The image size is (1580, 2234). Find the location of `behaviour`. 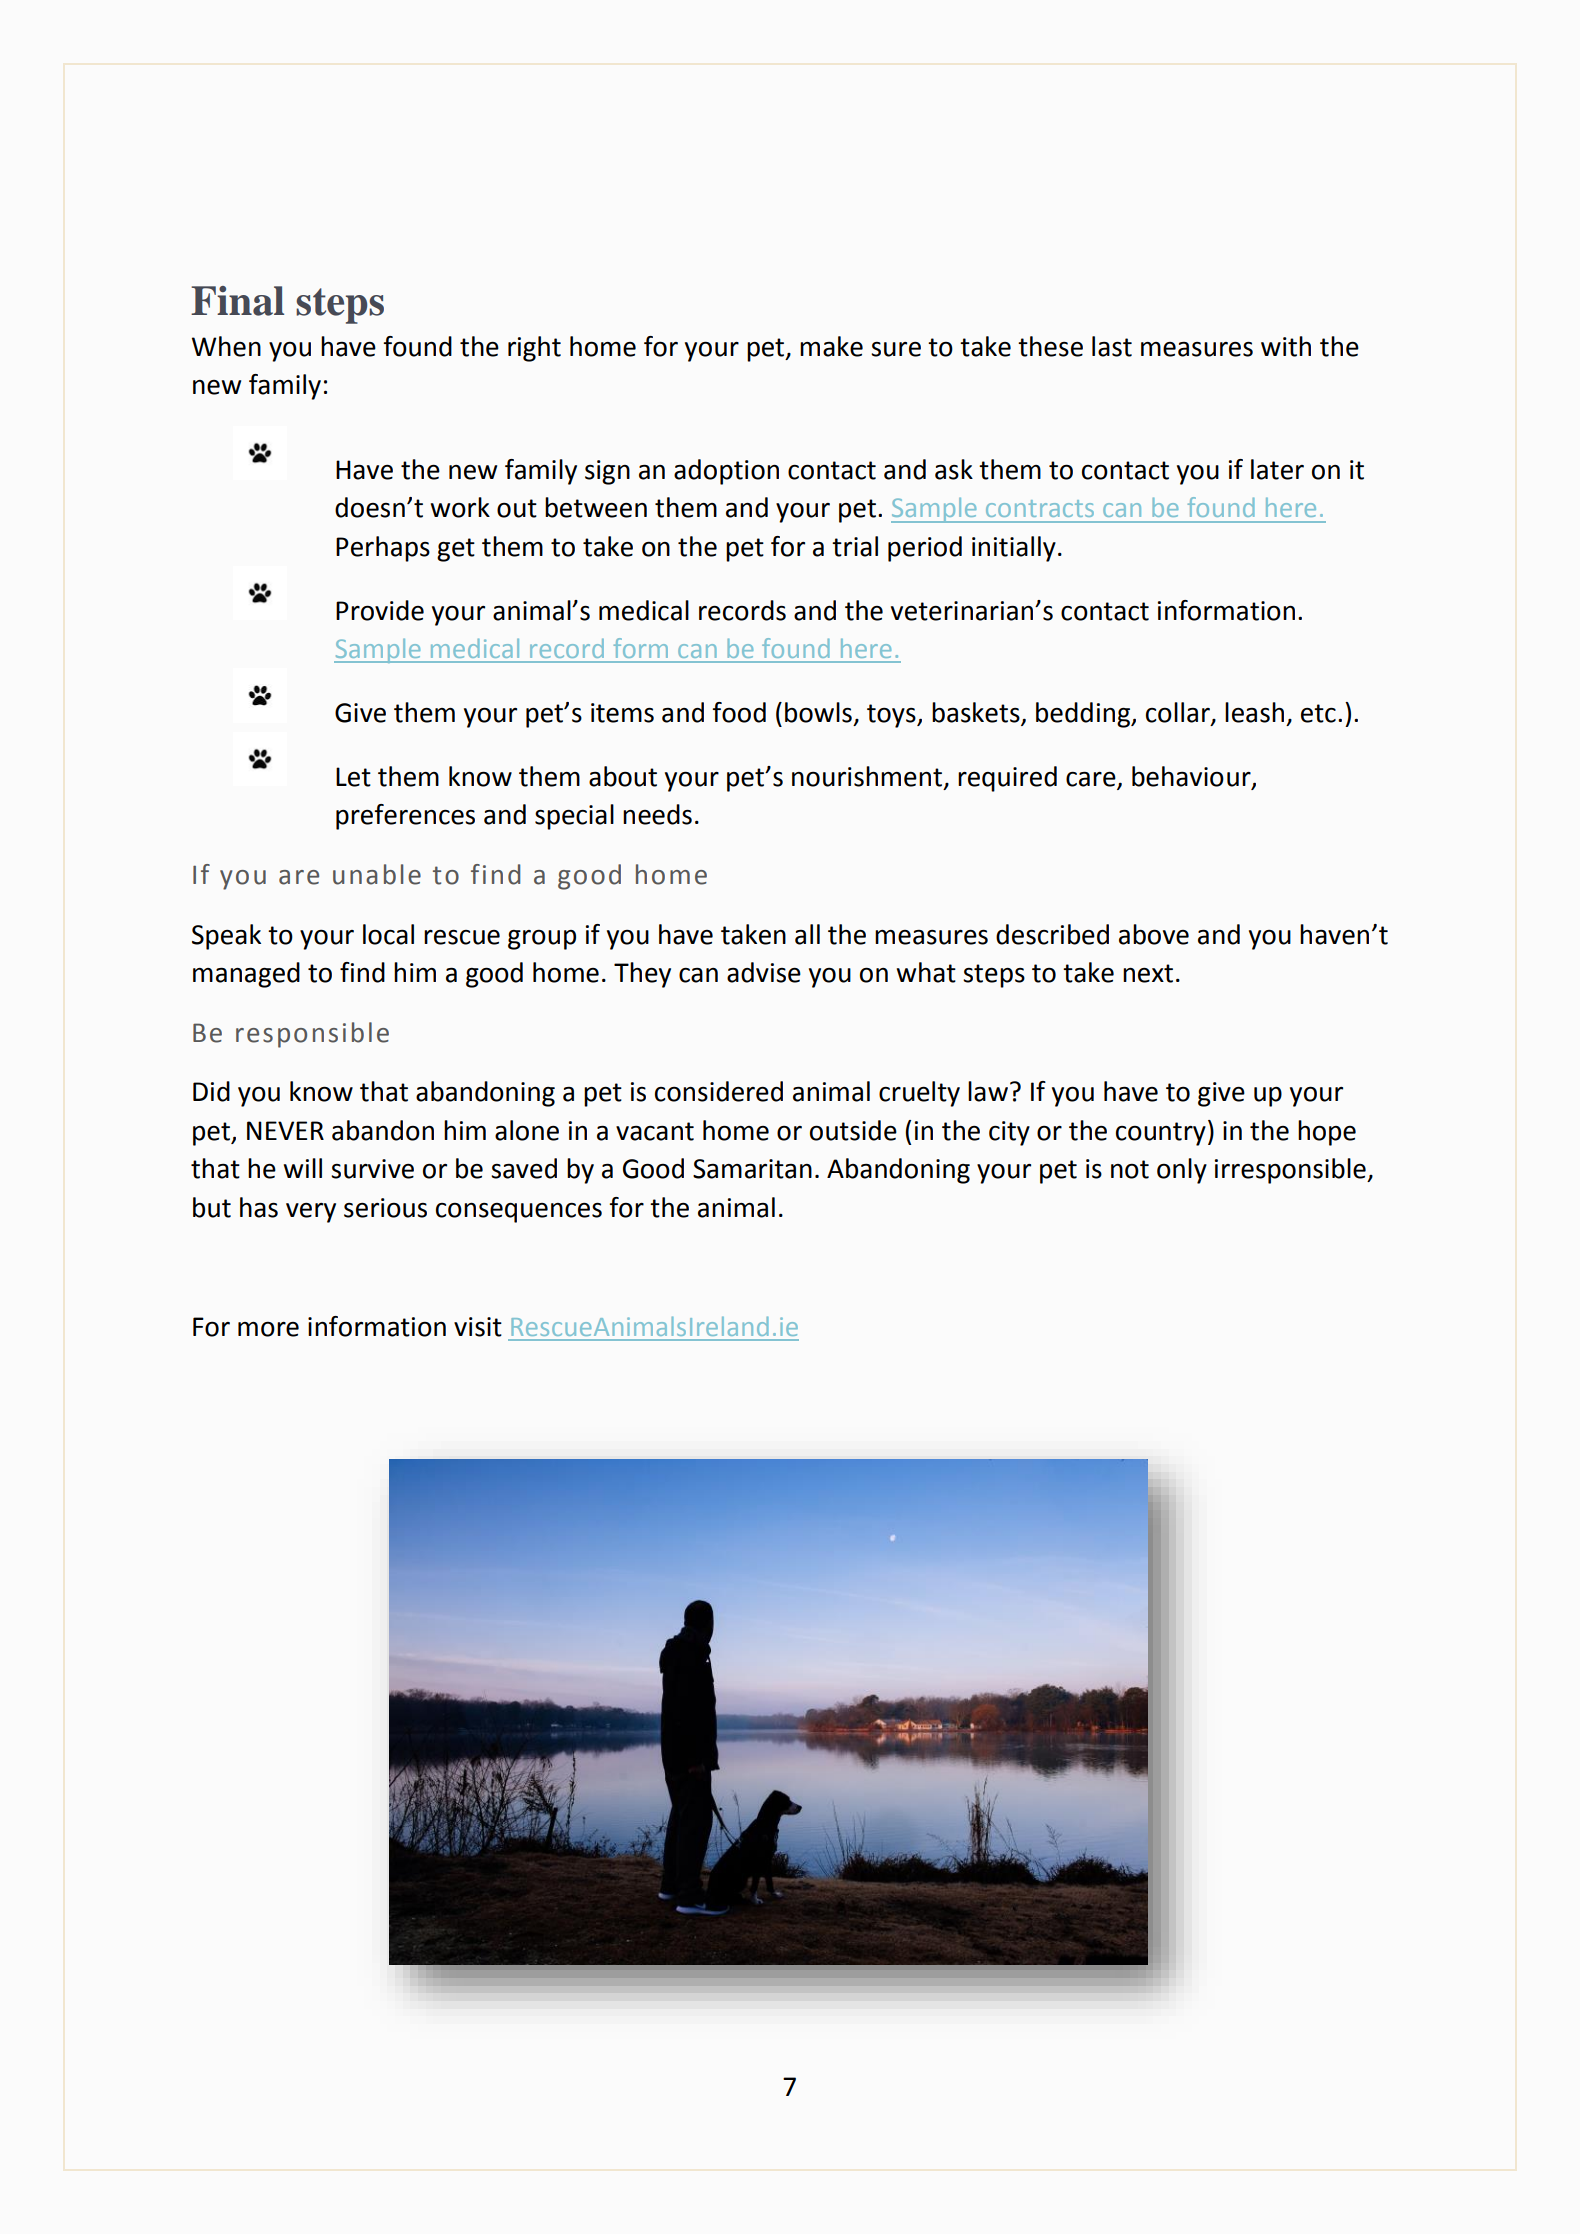

behaviour is located at coordinates (1192, 777).
